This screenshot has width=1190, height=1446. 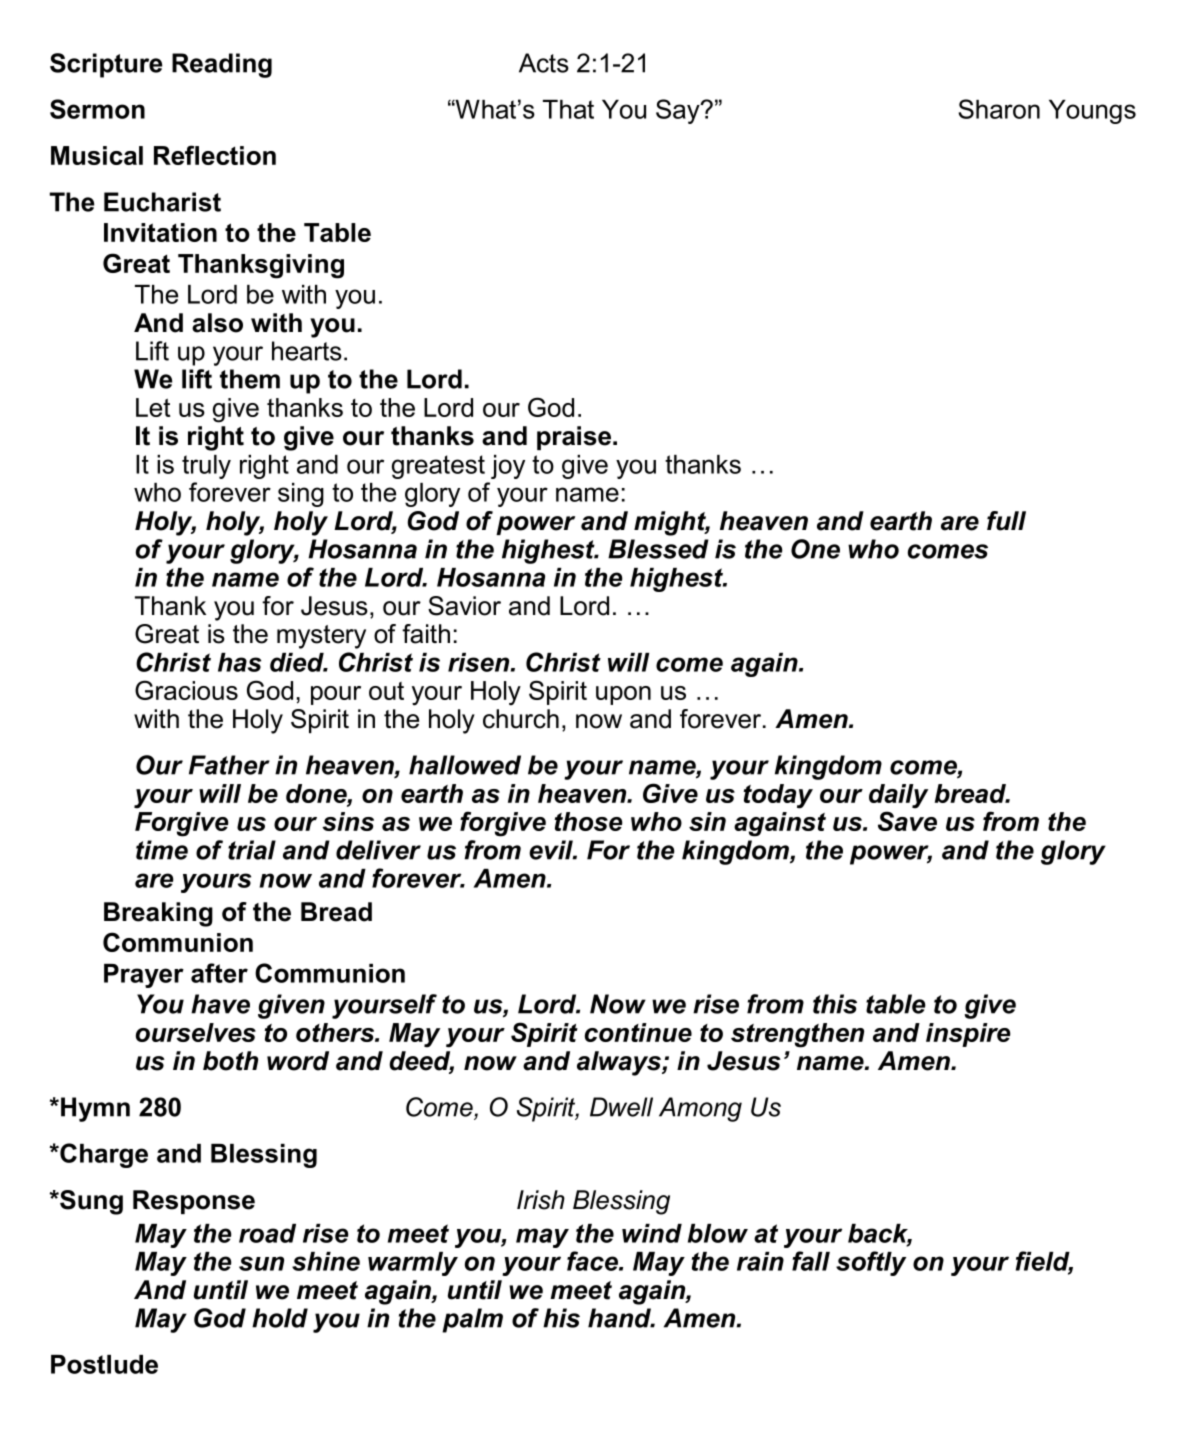 What do you see at coordinates (222, 65) in the screenshot?
I see `Reading` at bounding box center [222, 65].
